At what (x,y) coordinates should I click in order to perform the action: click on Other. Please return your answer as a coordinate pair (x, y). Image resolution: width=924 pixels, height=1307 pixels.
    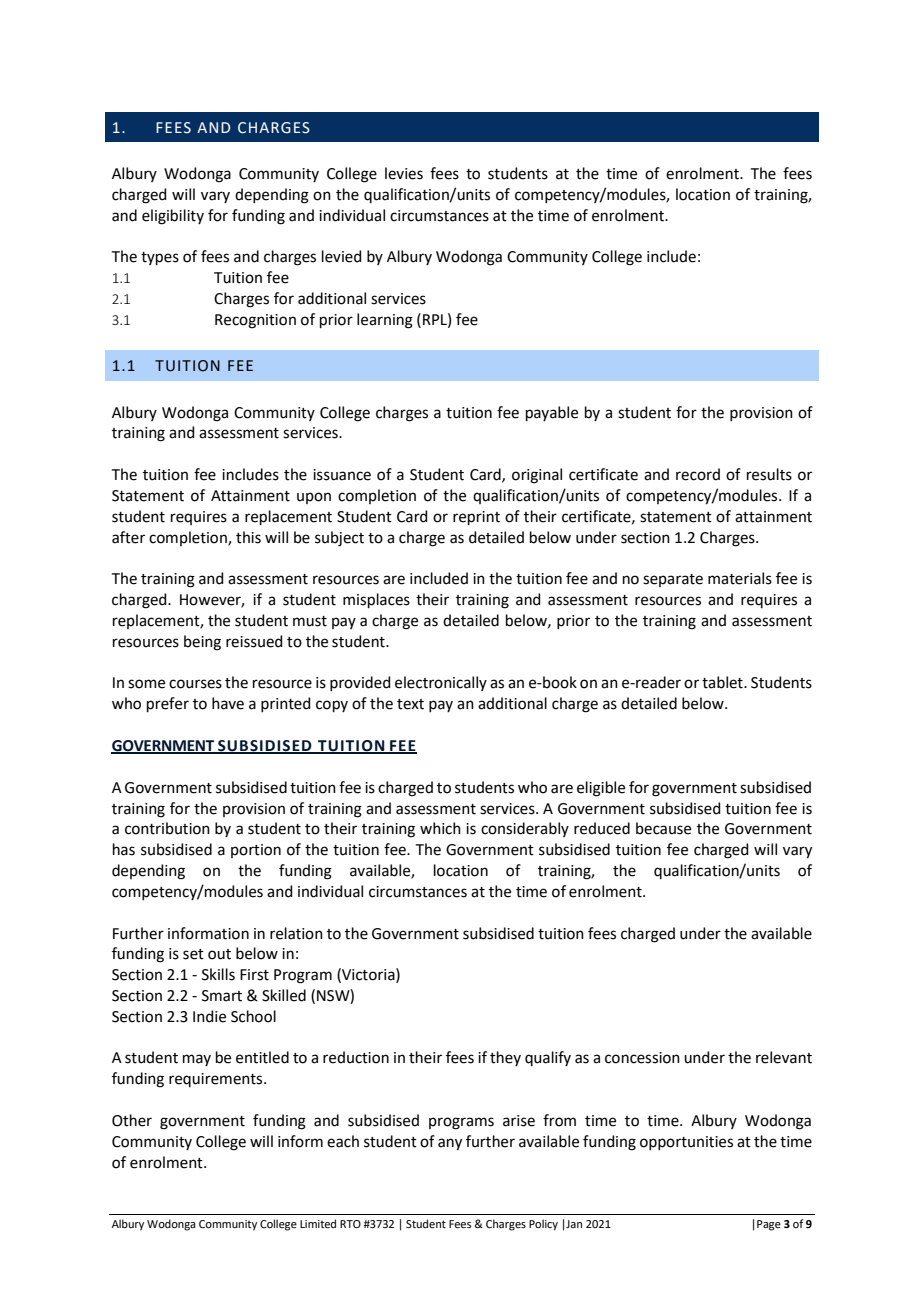
    Looking at the image, I should click on (132, 1120).
